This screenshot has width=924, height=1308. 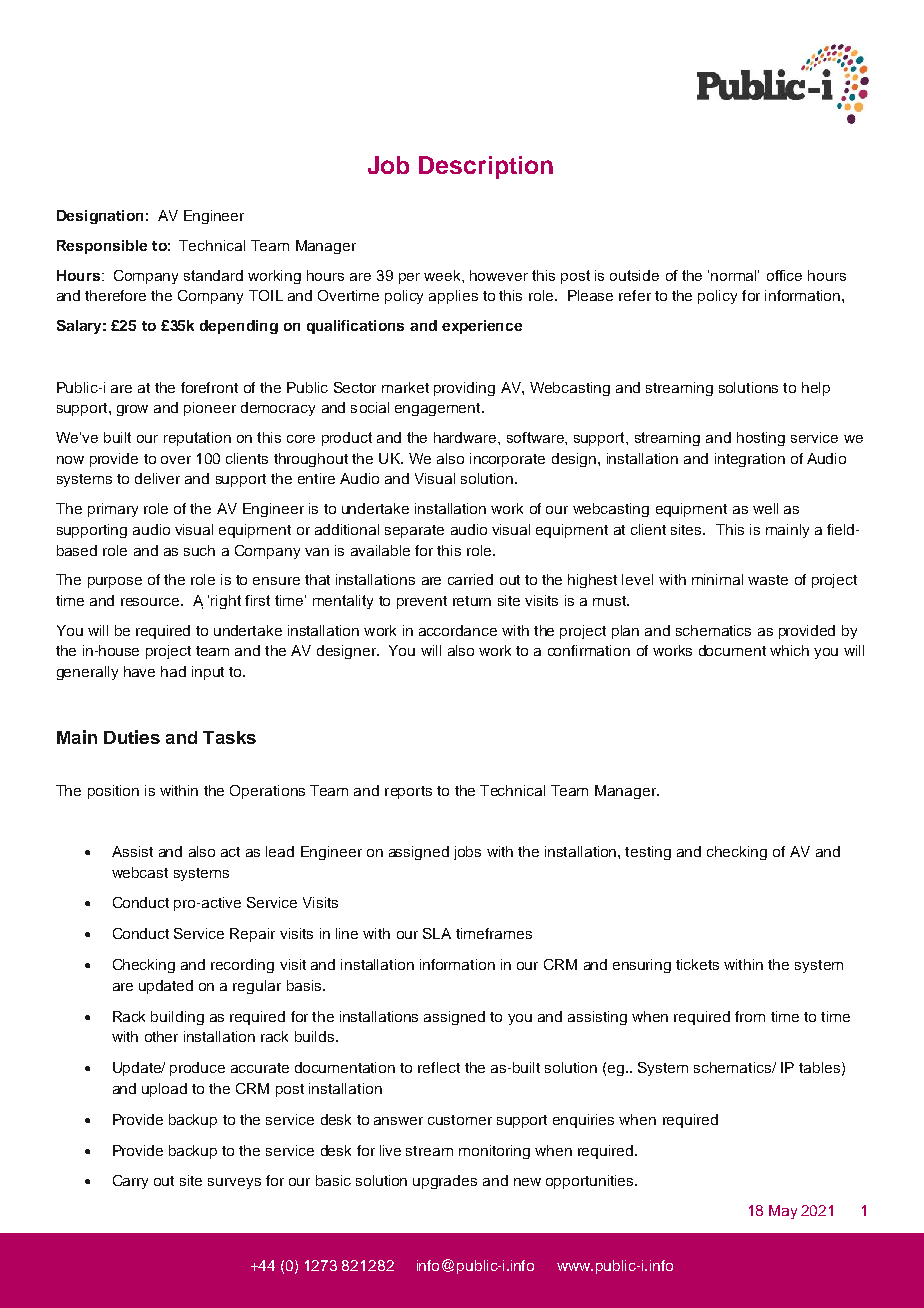 I want to click on upgrades, so click(x=445, y=1182).
